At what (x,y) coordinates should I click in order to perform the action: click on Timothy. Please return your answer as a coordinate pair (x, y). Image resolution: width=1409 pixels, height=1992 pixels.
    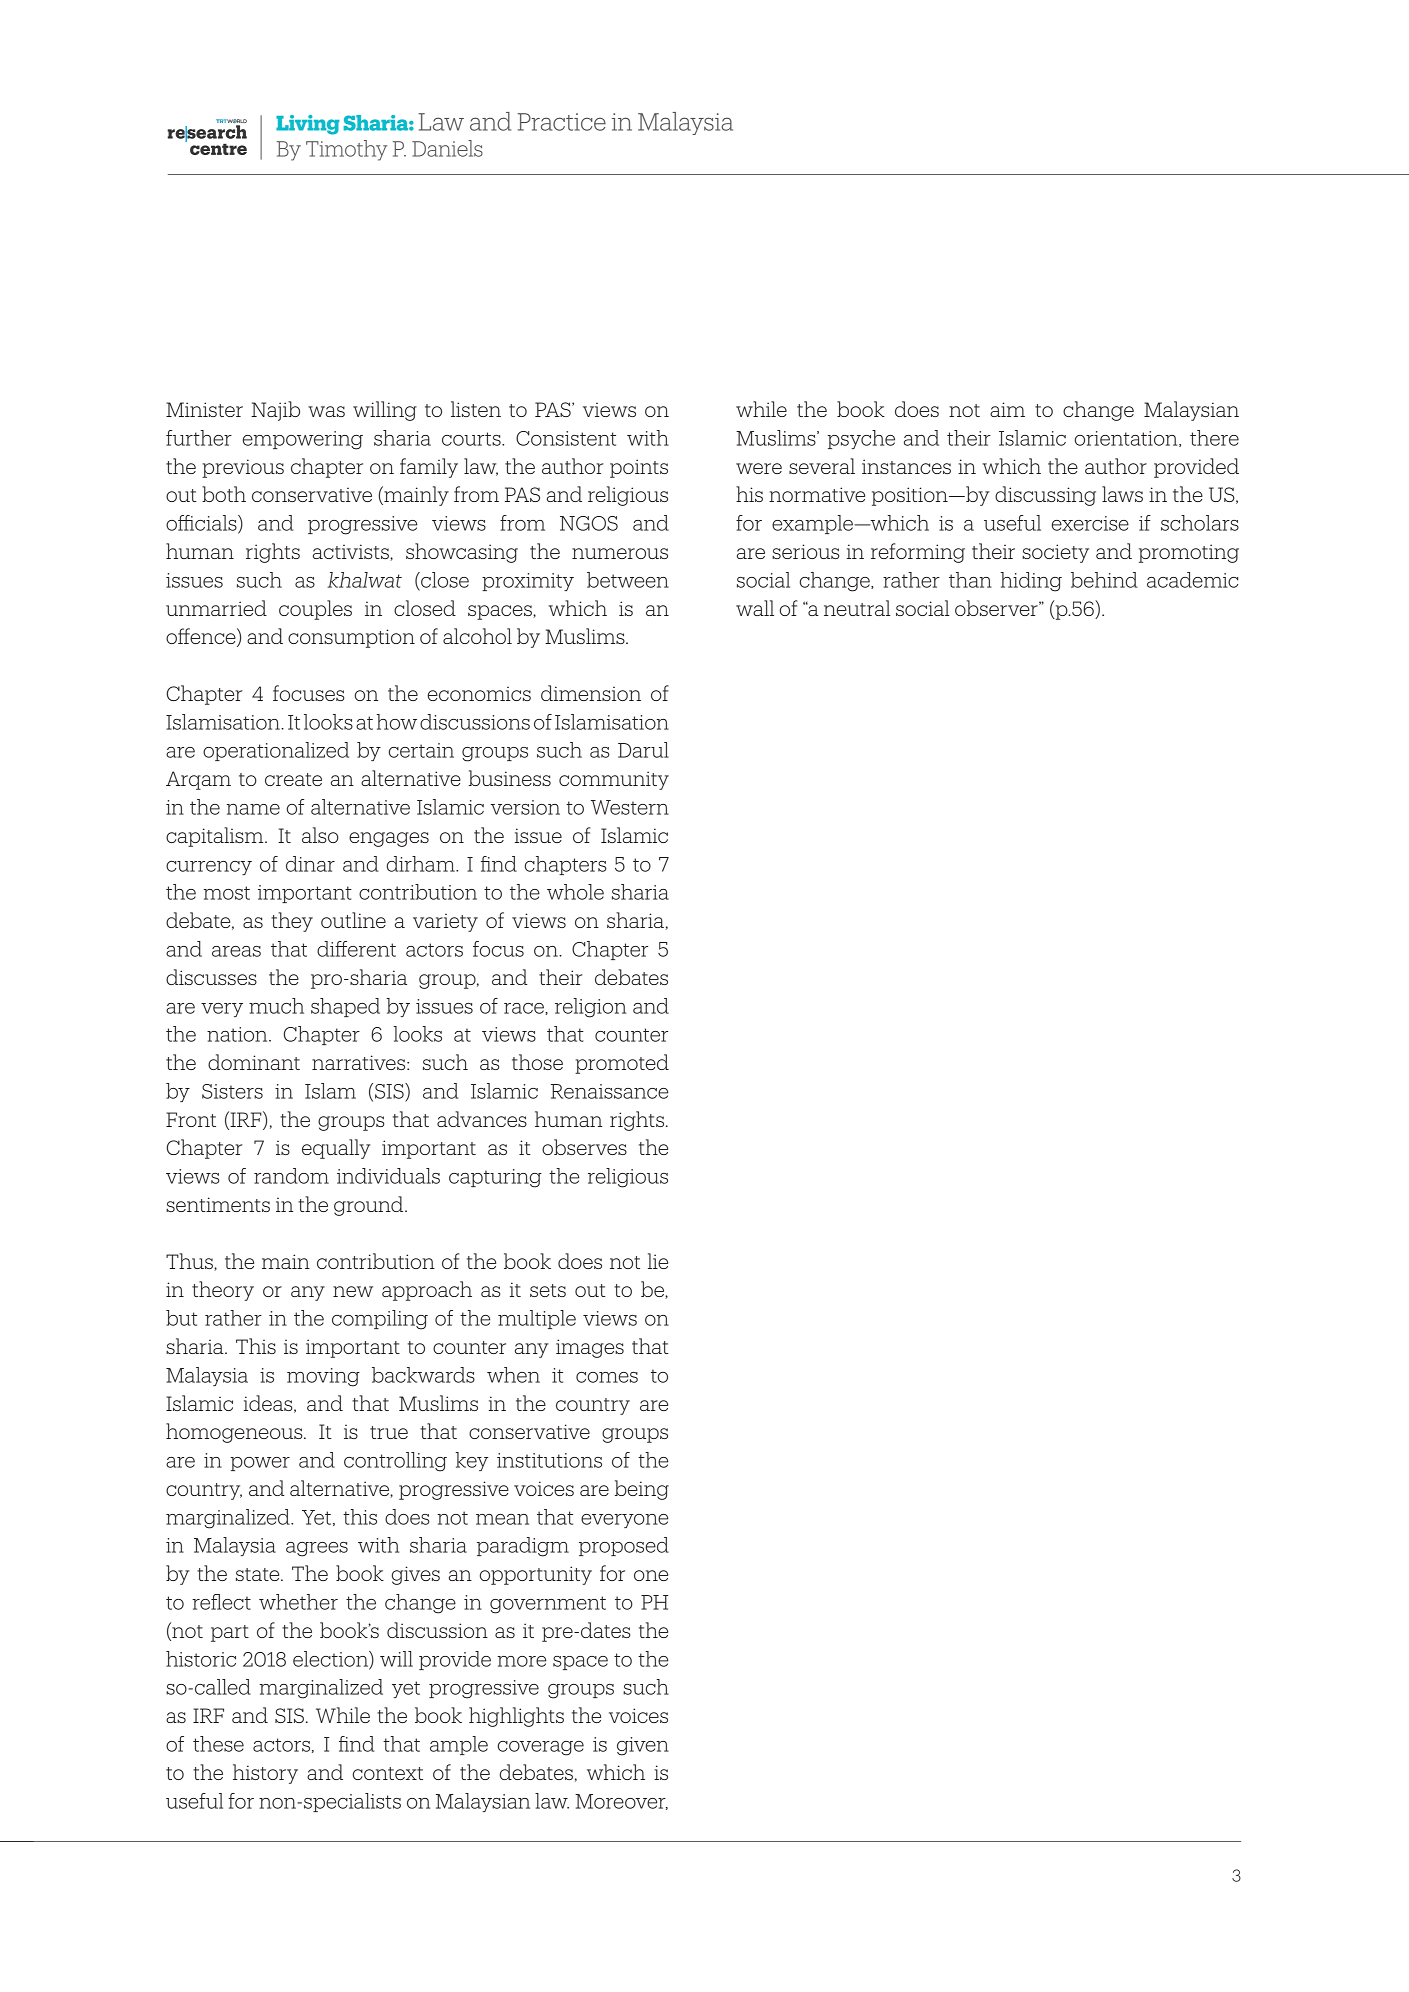
    Looking at the image, I should click on (347, 150).
